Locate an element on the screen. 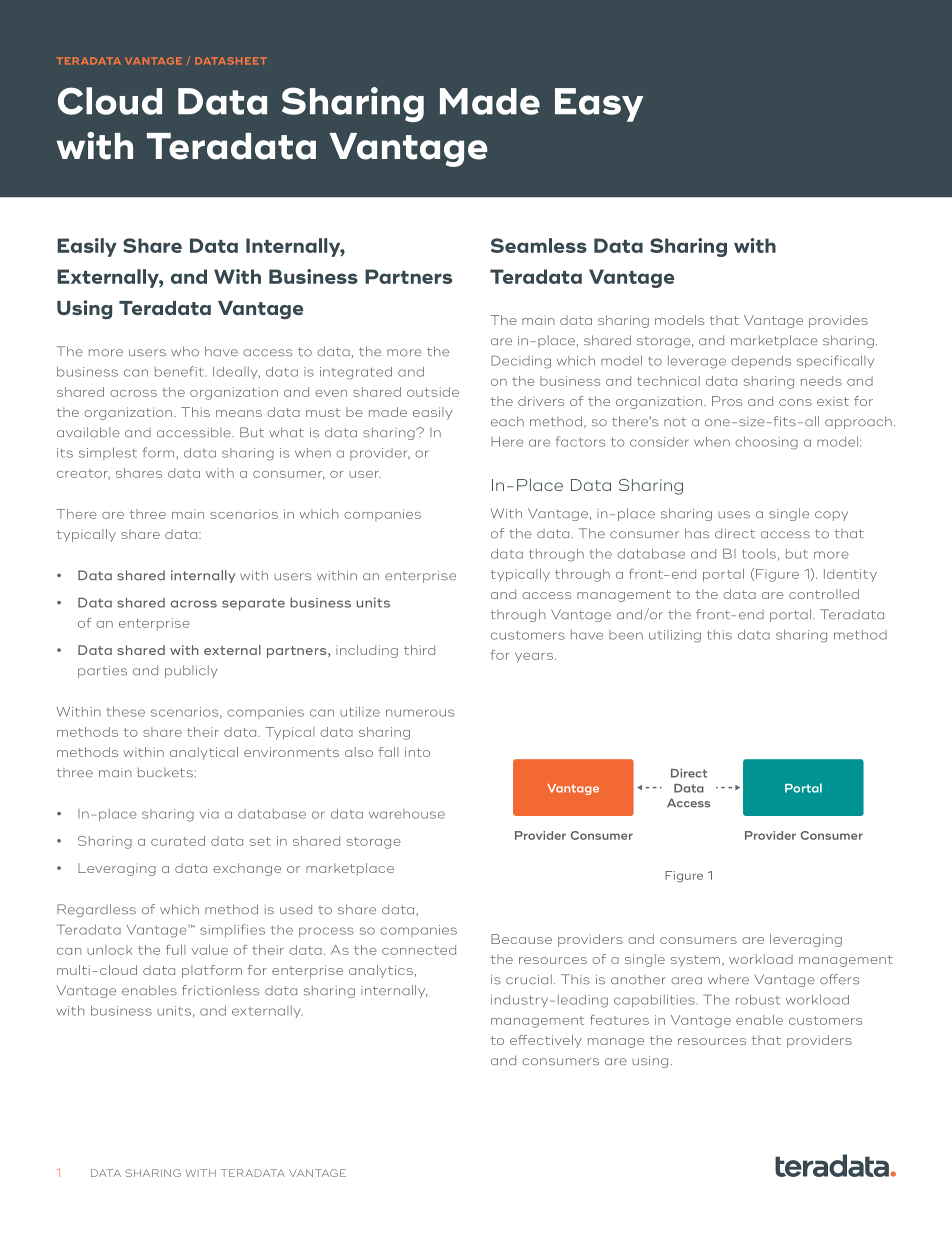  warehouse is located at coordinates (407, 814).
